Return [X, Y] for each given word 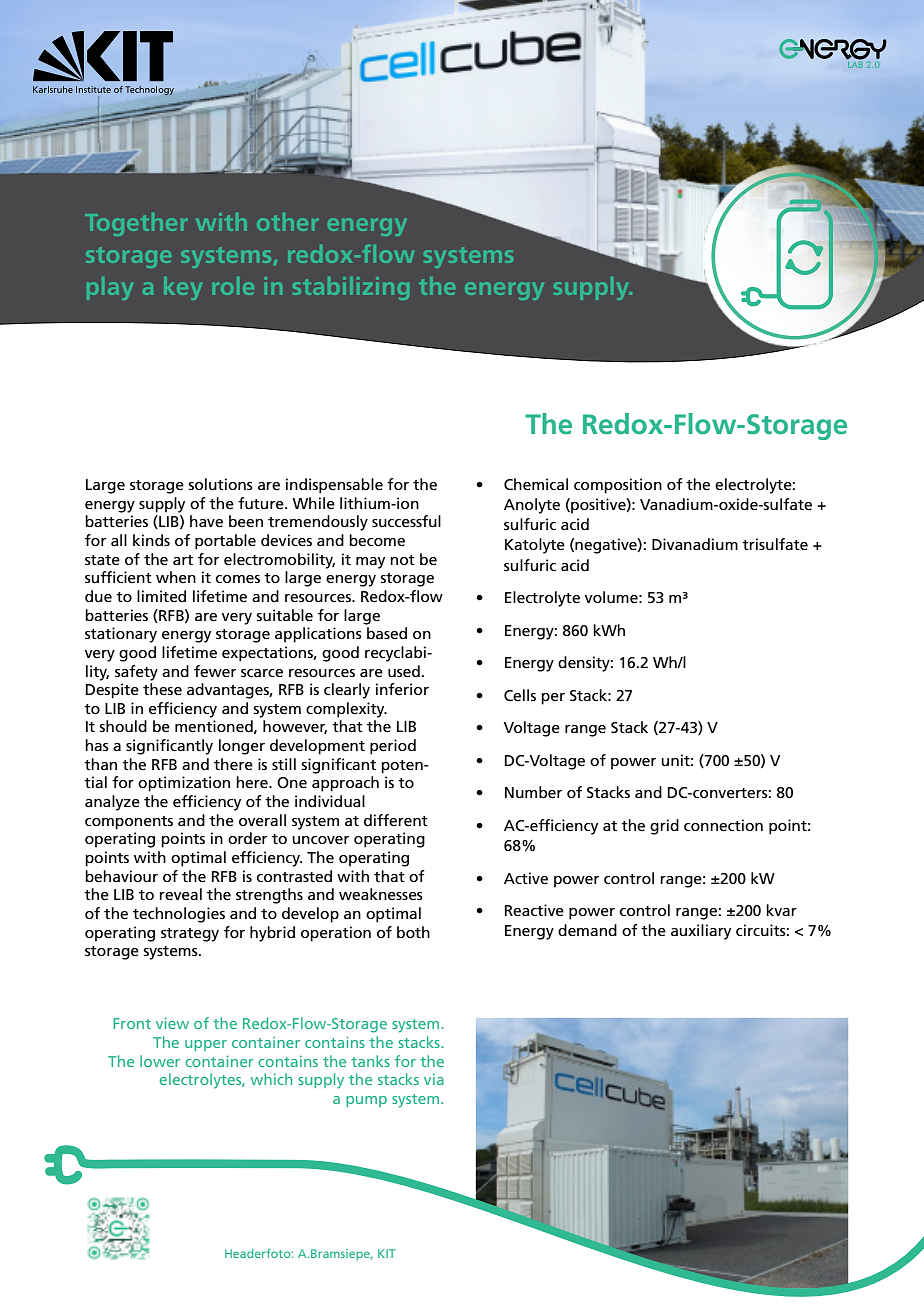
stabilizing [351, 288]
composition [618, 486]
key [183, 288]
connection [723, 825]
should [123, 726]
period [393, 747]
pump [366, 1101]
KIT [386, 1253]
